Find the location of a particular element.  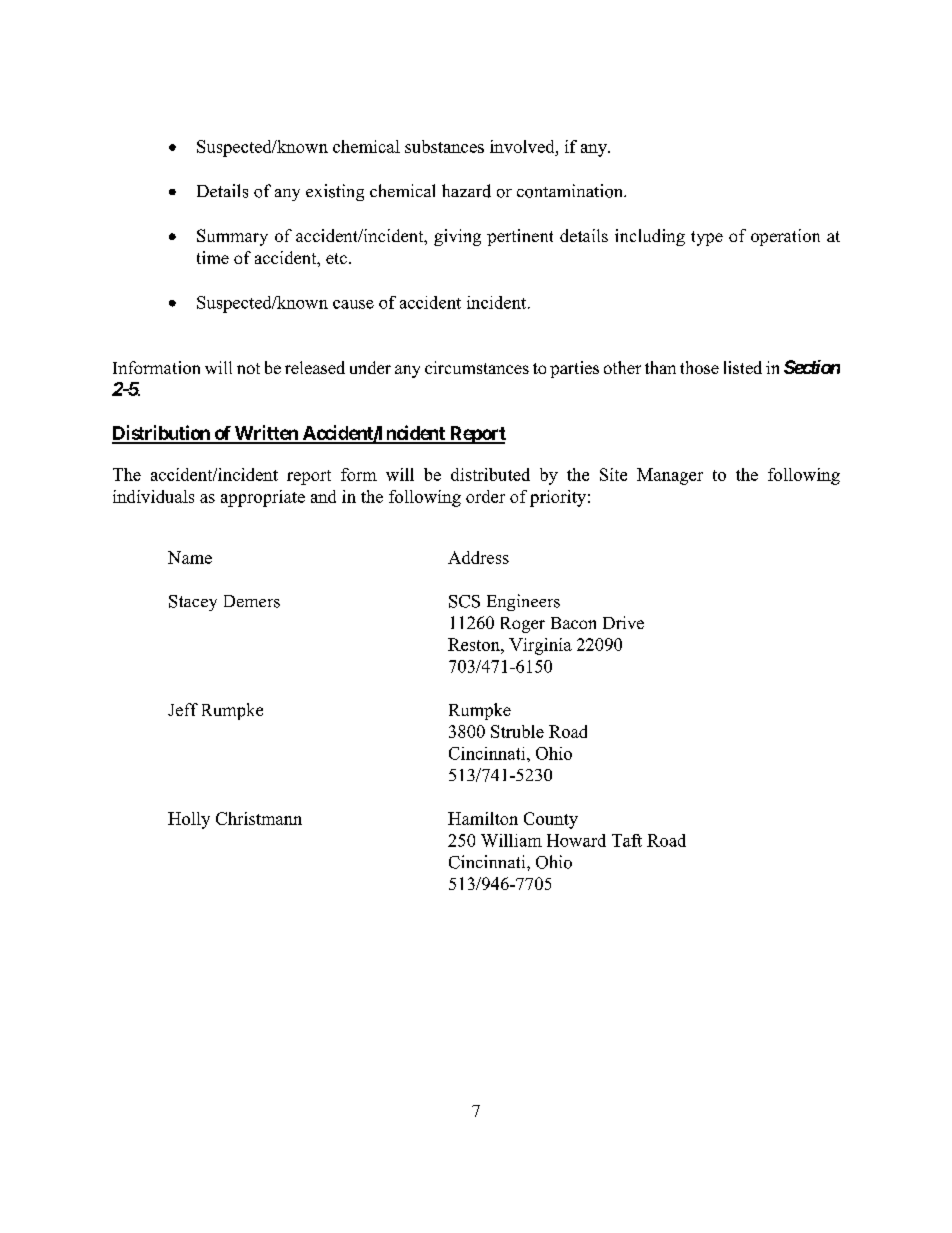

type is located at coordinates (707, 238).
